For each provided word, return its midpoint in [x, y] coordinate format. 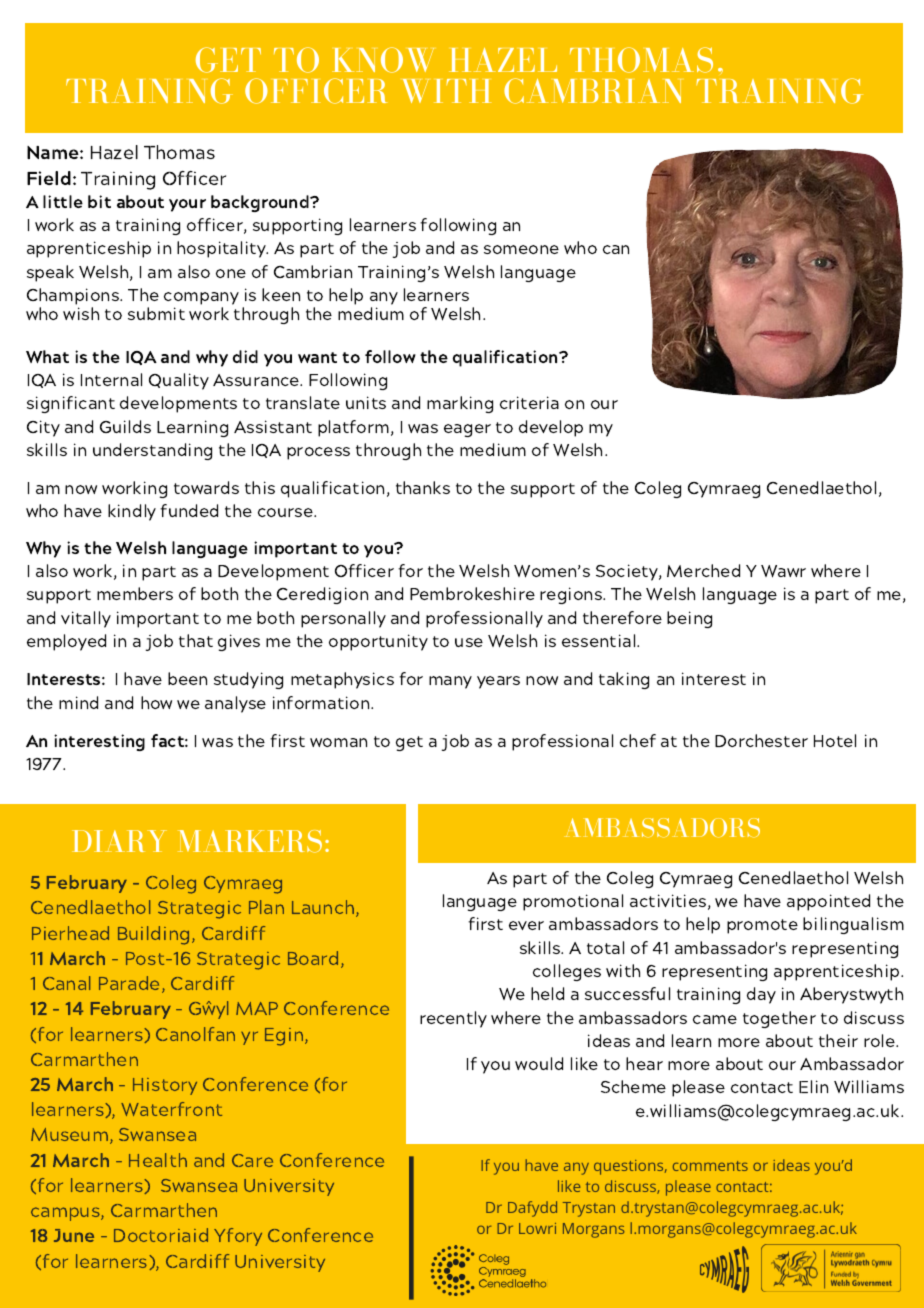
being [689, 619]
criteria [529, 402]
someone [521, 249]
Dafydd [532, 1209]
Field [49, 178]
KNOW [383, 60]
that [196, 640]
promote [762, 926]
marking [460, 404]
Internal [111, 379]
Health [158, 1160]
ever [526, 925]
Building [153, 935]
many [450, 682]
